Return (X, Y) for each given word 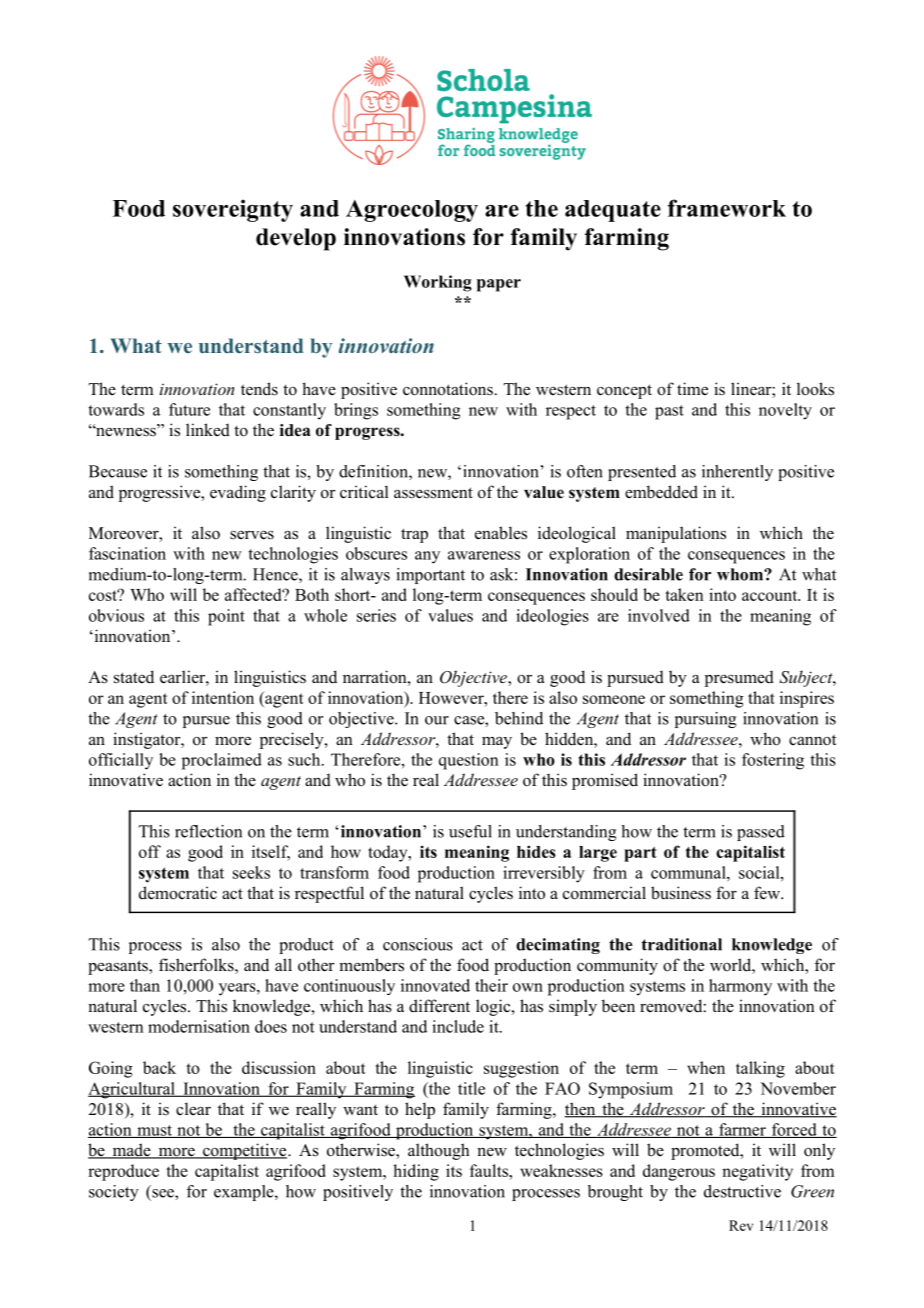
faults (490, 1170)
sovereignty (233, 210)
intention (223, 697)
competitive (245, 1151)
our (437, 720)
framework (727, 208)
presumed (739, 678)
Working (438, 283)
